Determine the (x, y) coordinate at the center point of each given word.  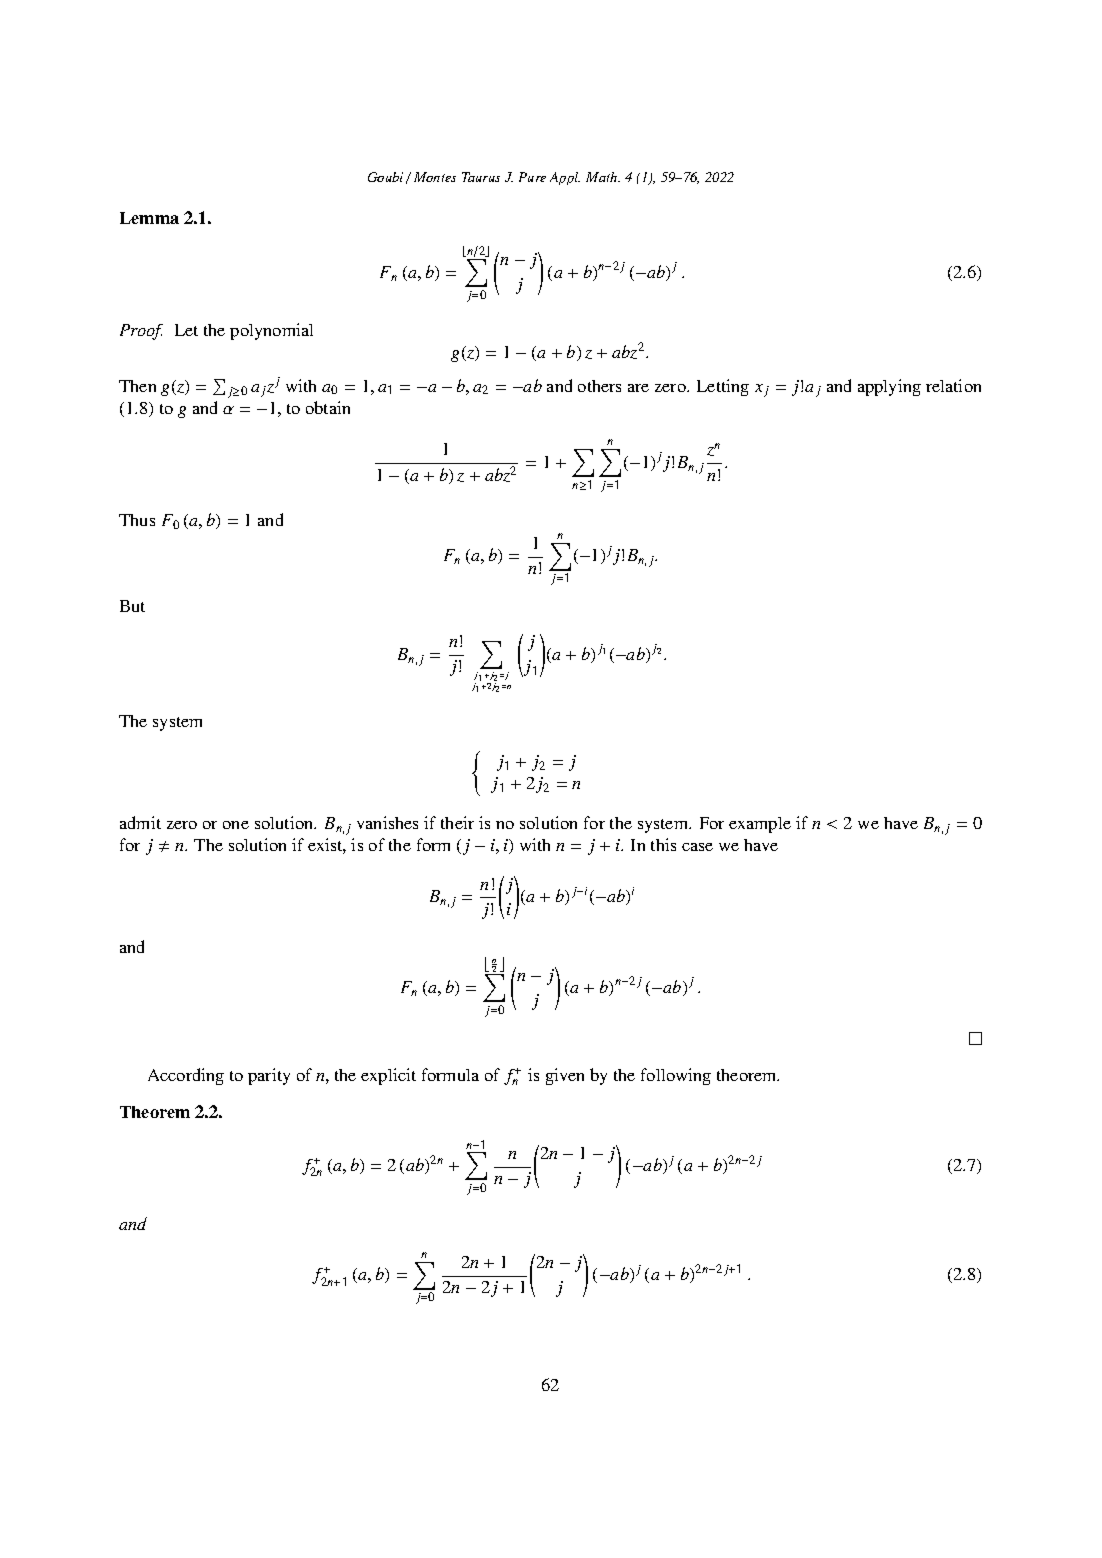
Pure (532, 177)
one (236, 825)
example (760, 825)
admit (140, 822)
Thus (137, 520)
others (599, 386)
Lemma (149, 218)
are (638, 388)
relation (953, 385)
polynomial (271, 331)
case (697, 847)
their (457, 822)
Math (603, 177)
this (663, 844)
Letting (723, 387)
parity (269, 1076)
